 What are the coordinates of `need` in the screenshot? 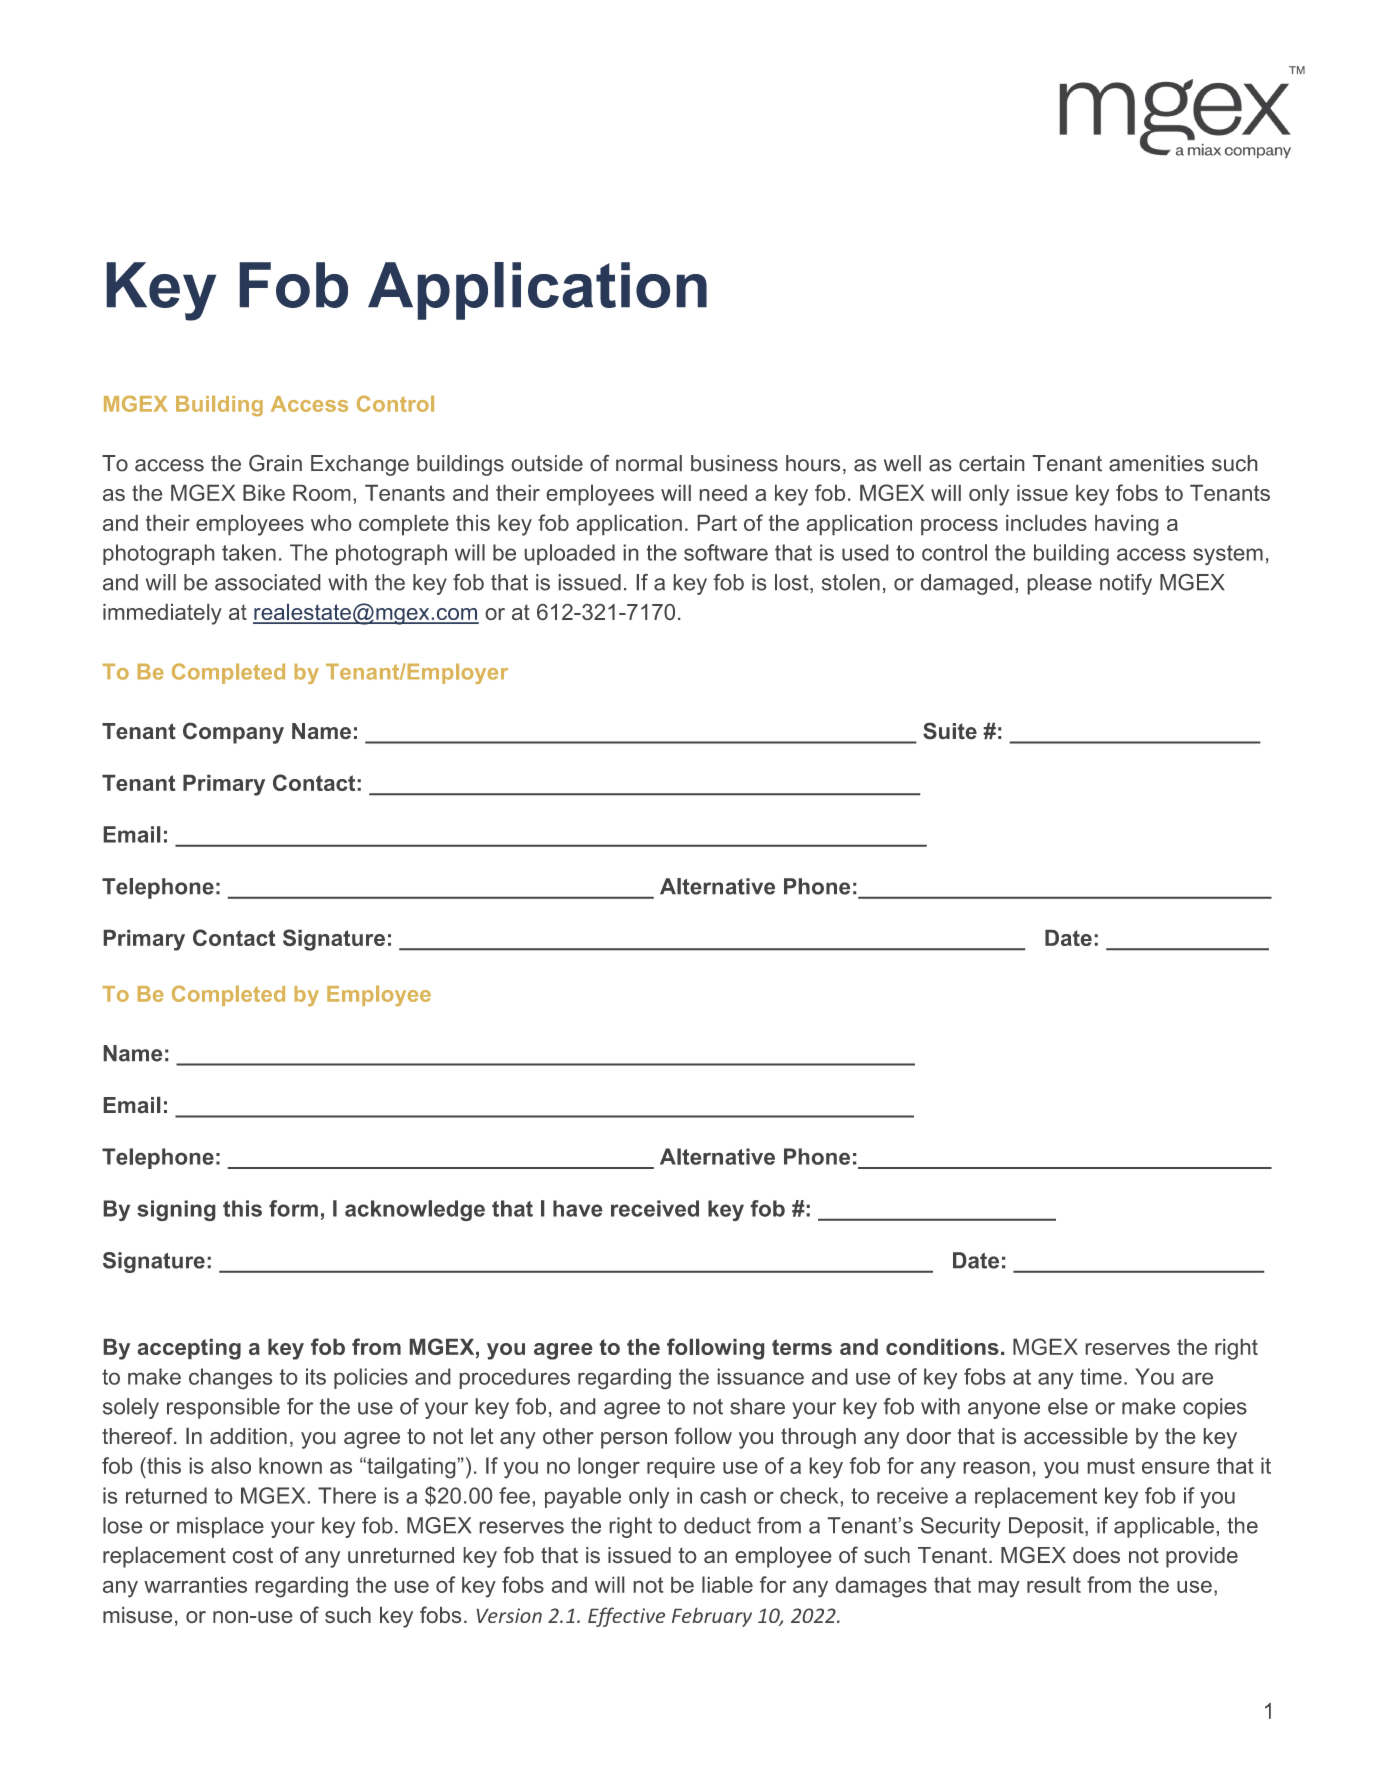 It's located at (723, 493).
